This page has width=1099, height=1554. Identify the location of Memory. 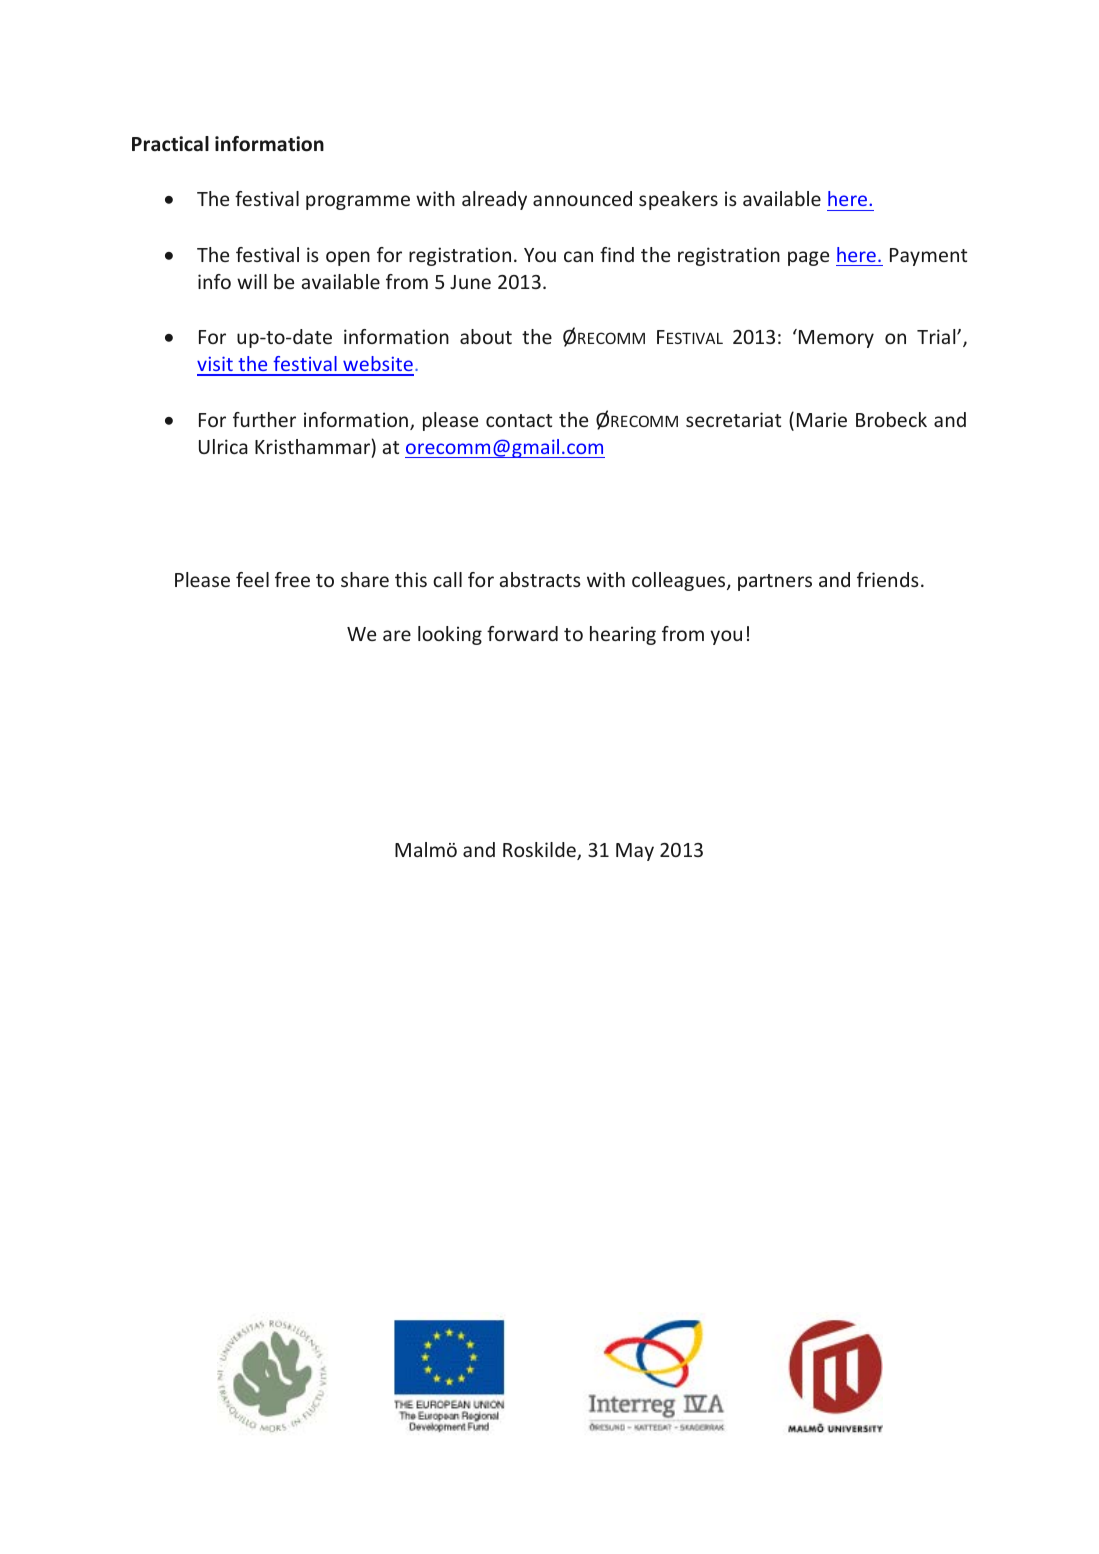
(836, 339).
